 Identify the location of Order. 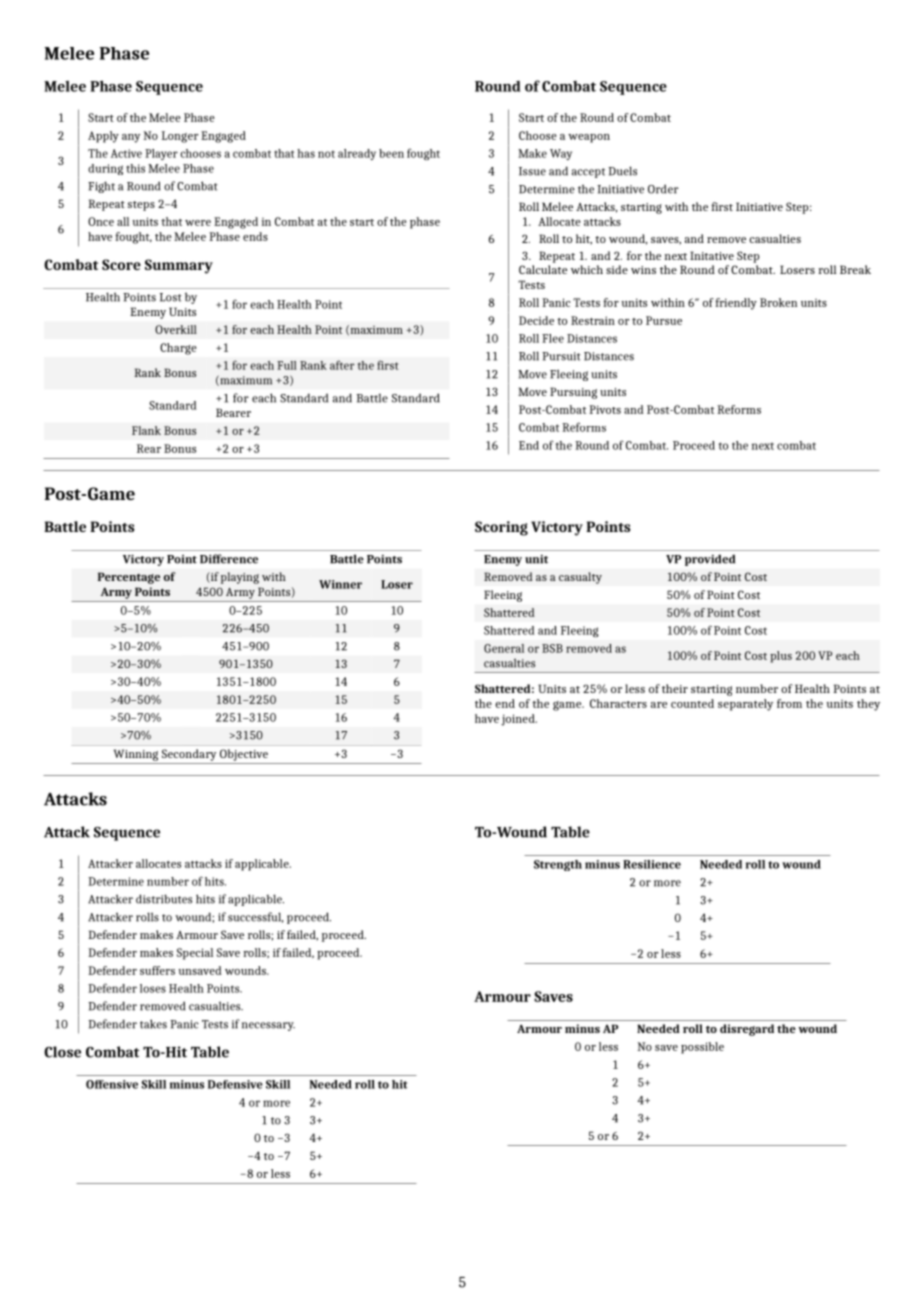
(663, 189).
